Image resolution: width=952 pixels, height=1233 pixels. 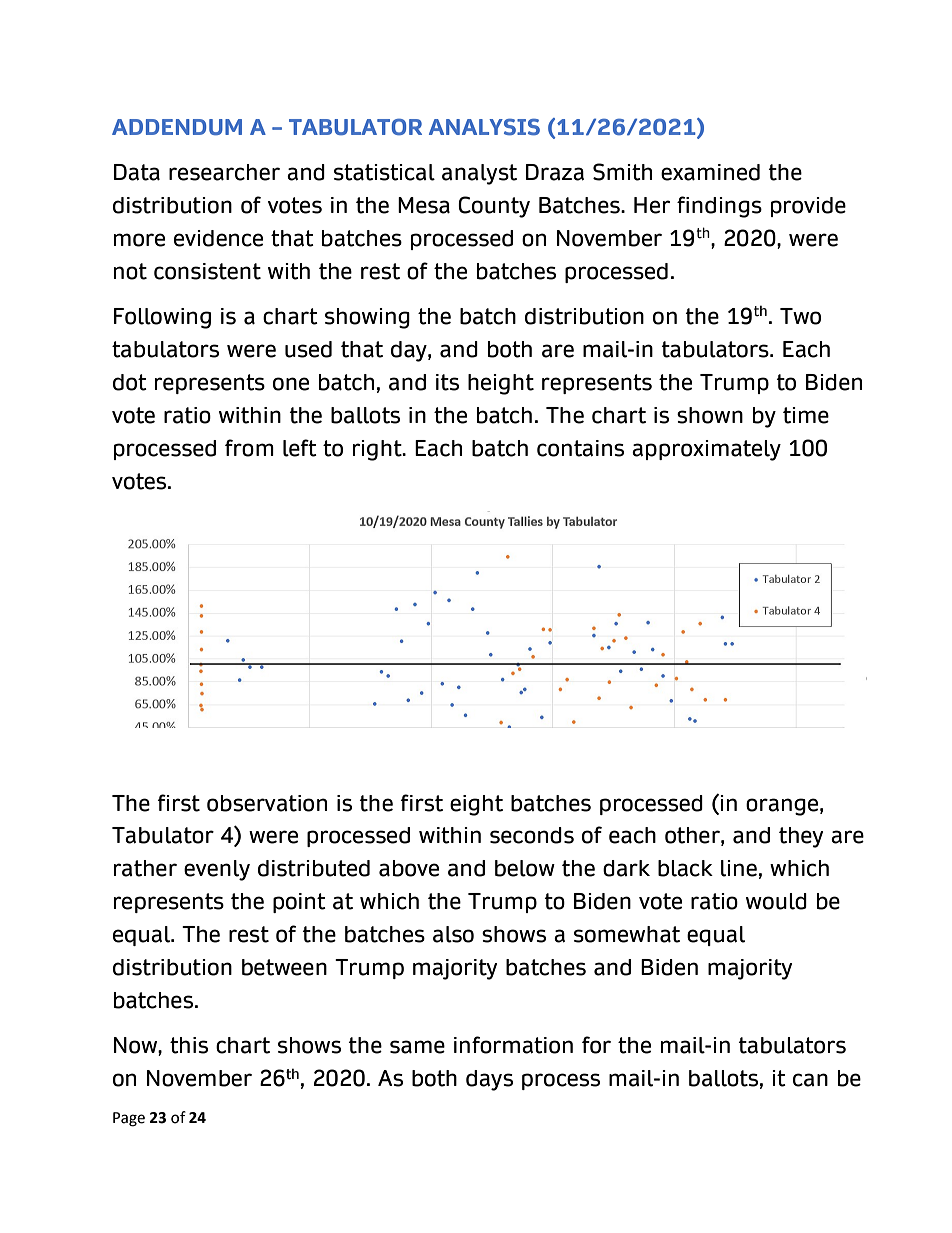 I want to click on this, so click(x=189, y=1045).
